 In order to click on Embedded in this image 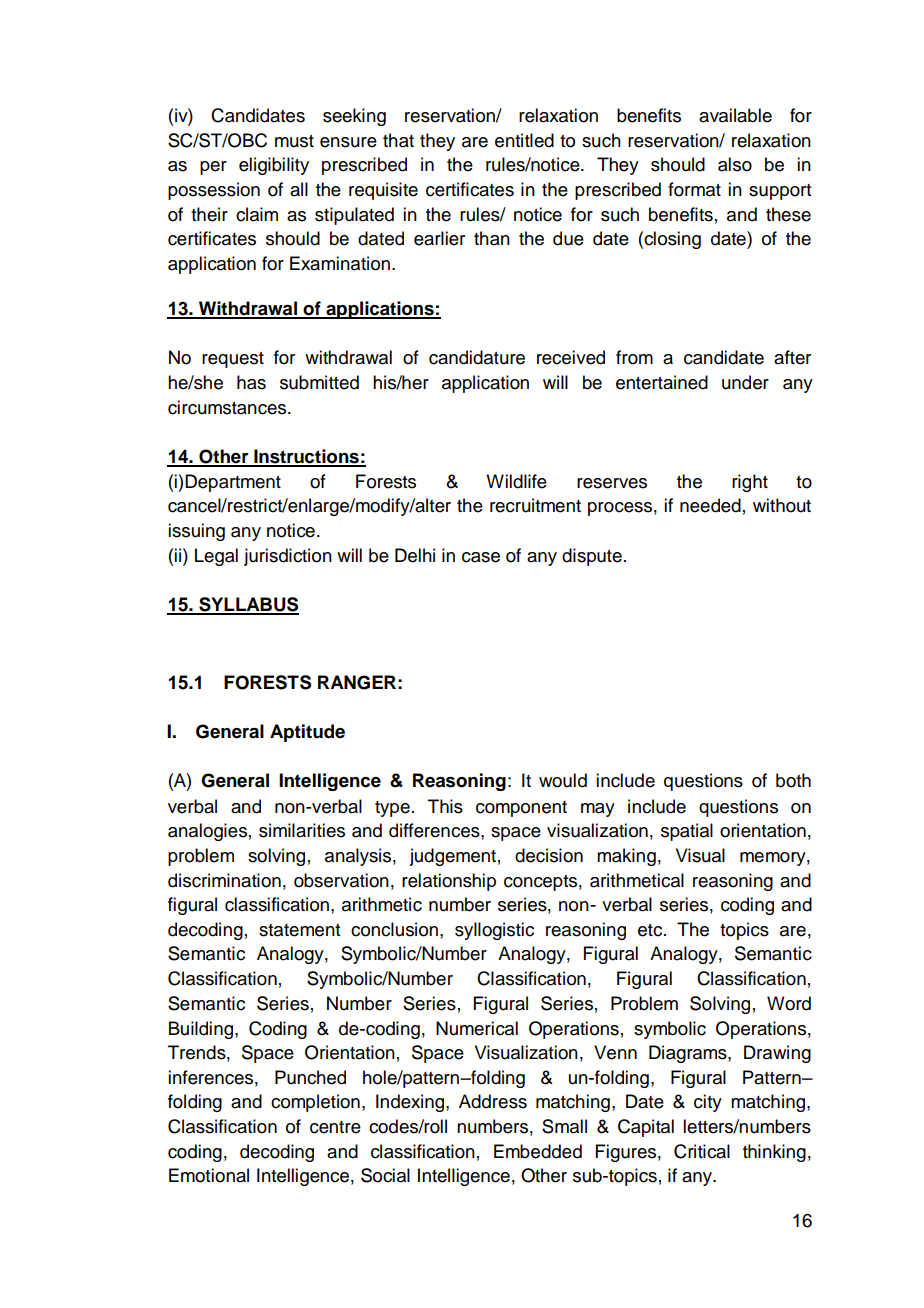, I will do `click(538, 1151)`.
